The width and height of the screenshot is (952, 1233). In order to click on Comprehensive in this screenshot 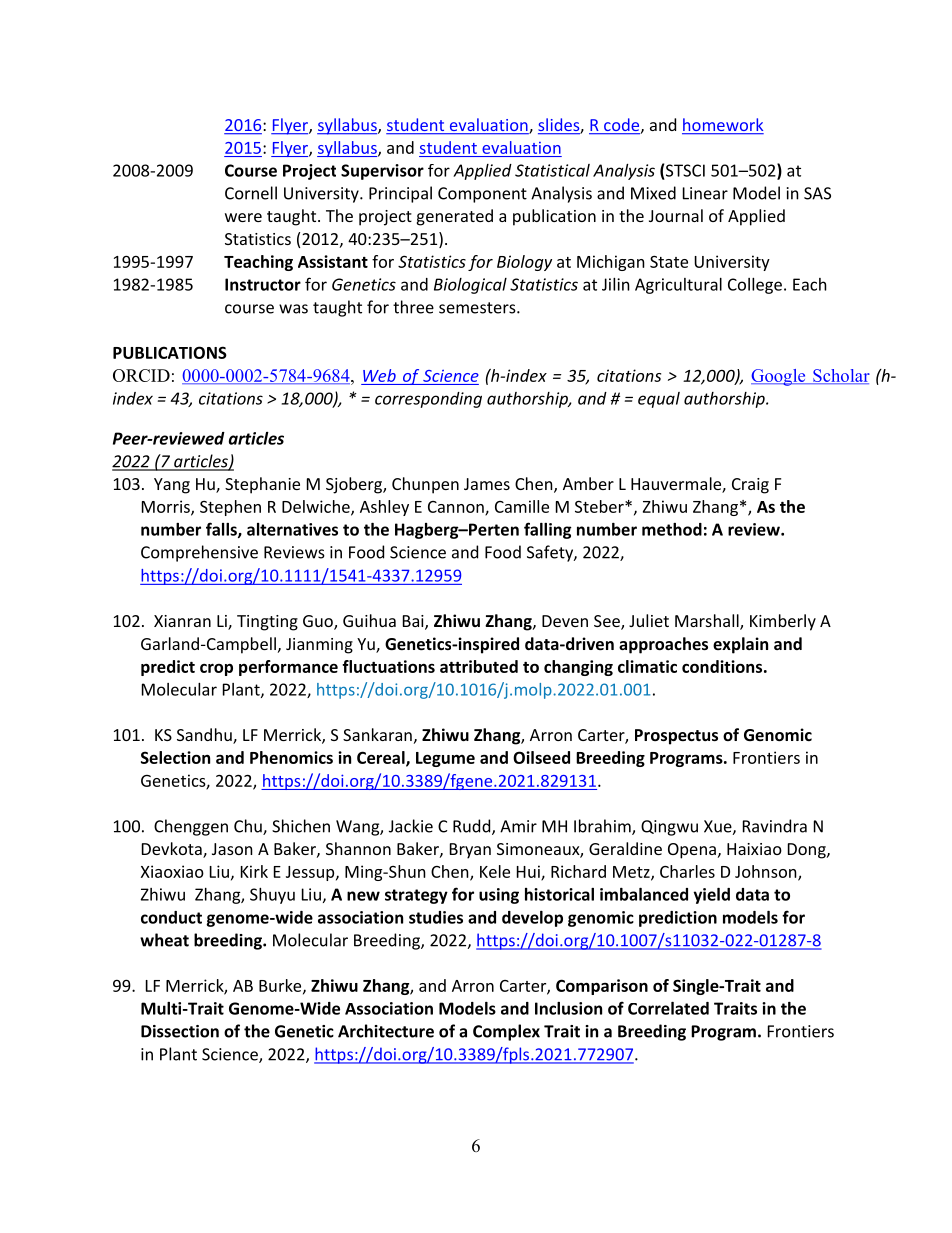, I will do `click(199, 553)`.
